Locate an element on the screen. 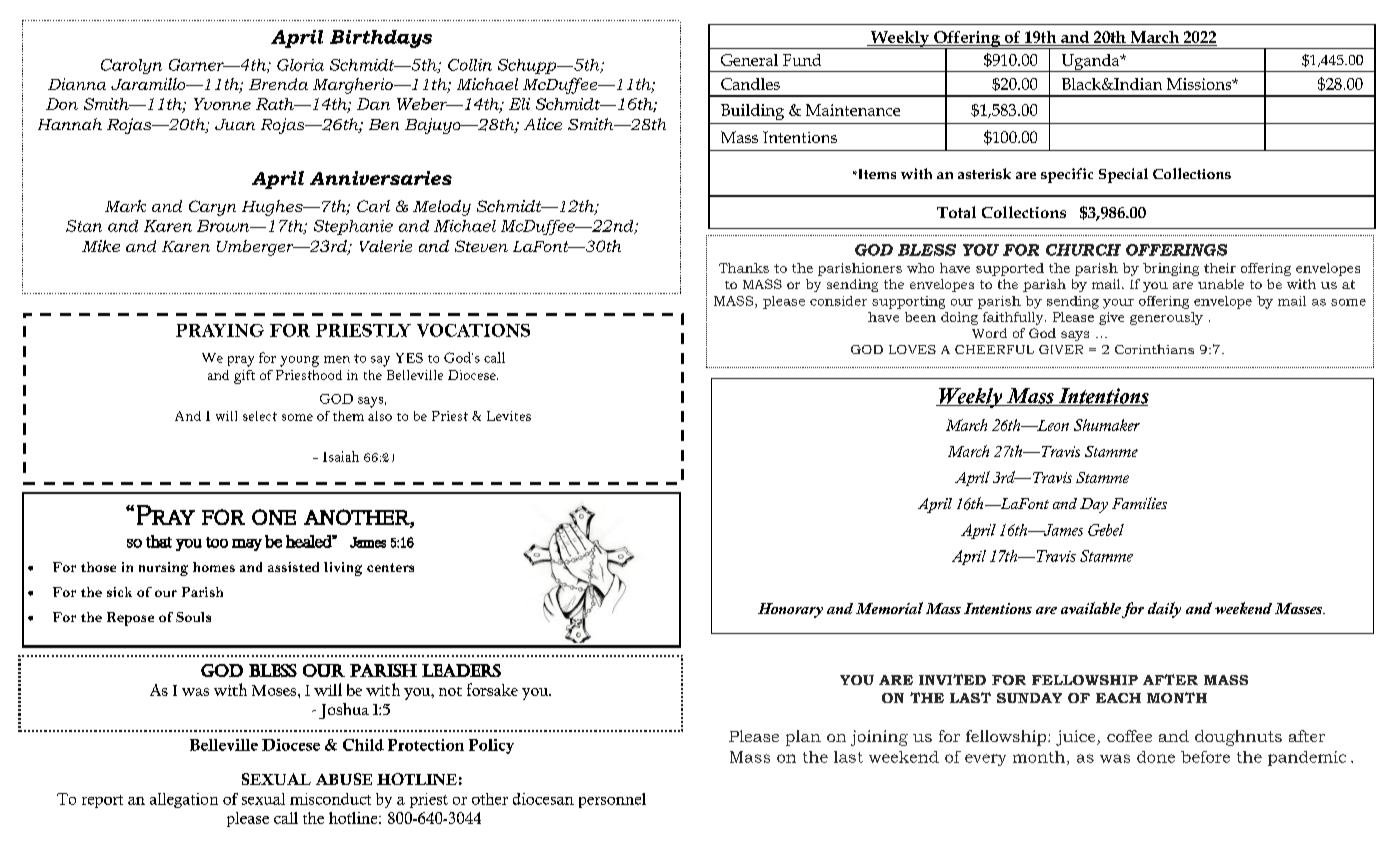 The height and width of the screenshot is (850, 1400). allegation is located at coordinates (184, 800).
